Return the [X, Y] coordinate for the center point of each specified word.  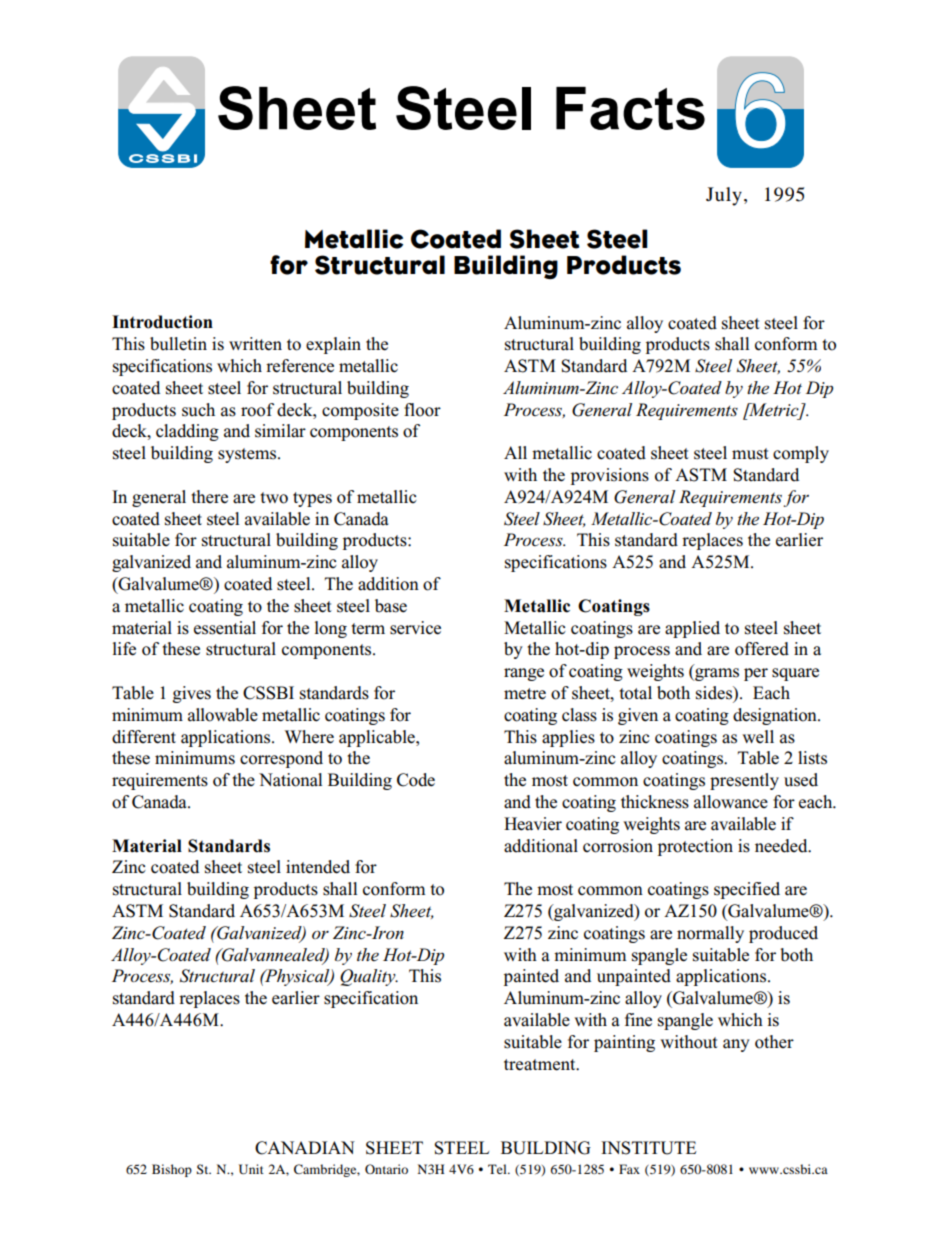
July [724, 196]
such [198, 410]
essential [225, 628]
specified [747, 890]
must [750, 454]
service [415, 628]
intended [318, 867]
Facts [630, 108]
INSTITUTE [649, 1148]
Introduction [162, 322]
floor [422, 410]
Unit [251, 1169]
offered [762, 649]
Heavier [533, 824]
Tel [498, 1169]
